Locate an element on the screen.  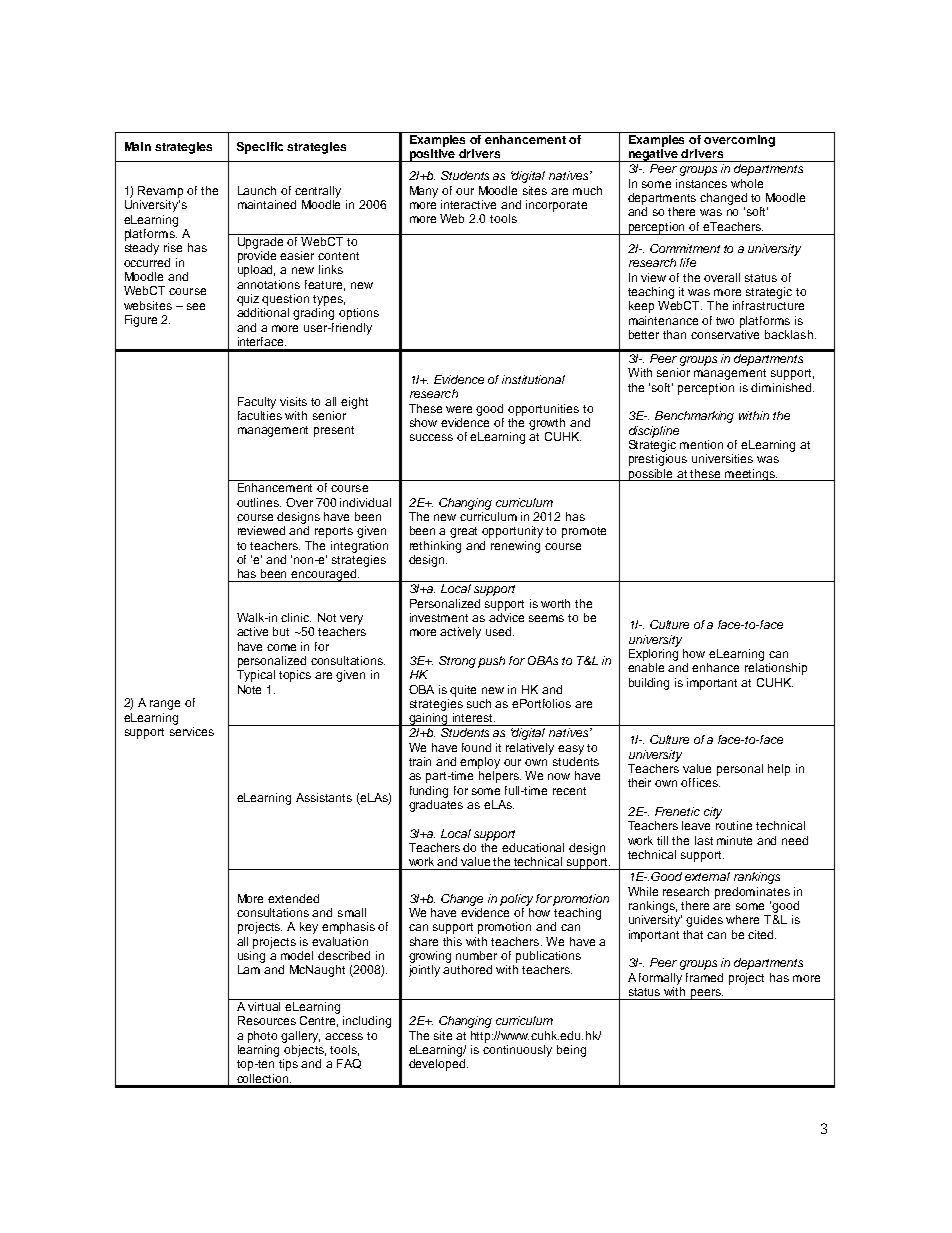
instances is located at coordinates (701, 183).
